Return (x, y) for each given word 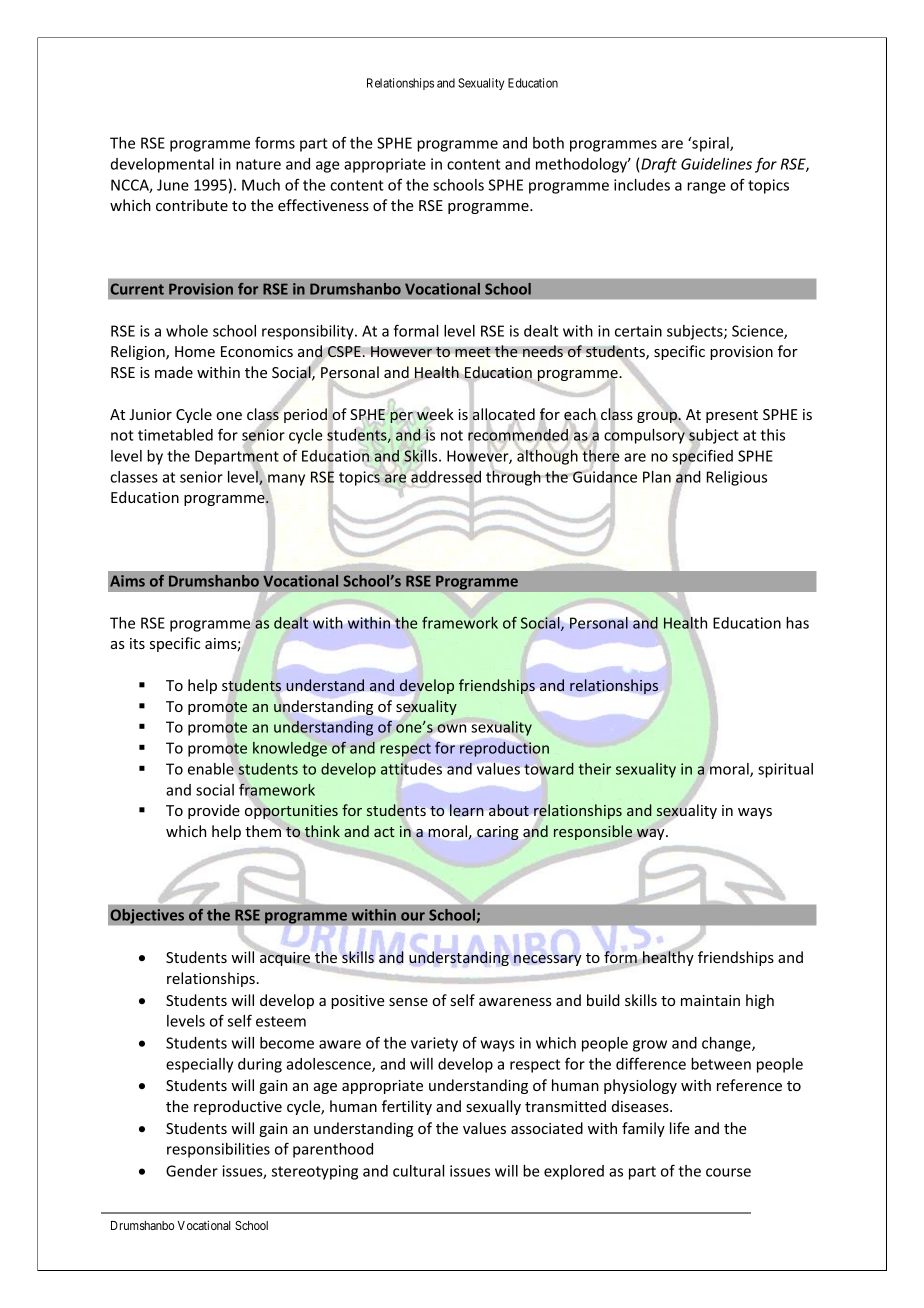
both (548, 143)
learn (467, 810)
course (728, 1172)
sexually (493, 1107)
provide (214, 811)
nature (258, 164)
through (513, 478)
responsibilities (218, 1150)
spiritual (785, 770)
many (286, 480)
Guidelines (716, 164)
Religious (737, 478)
